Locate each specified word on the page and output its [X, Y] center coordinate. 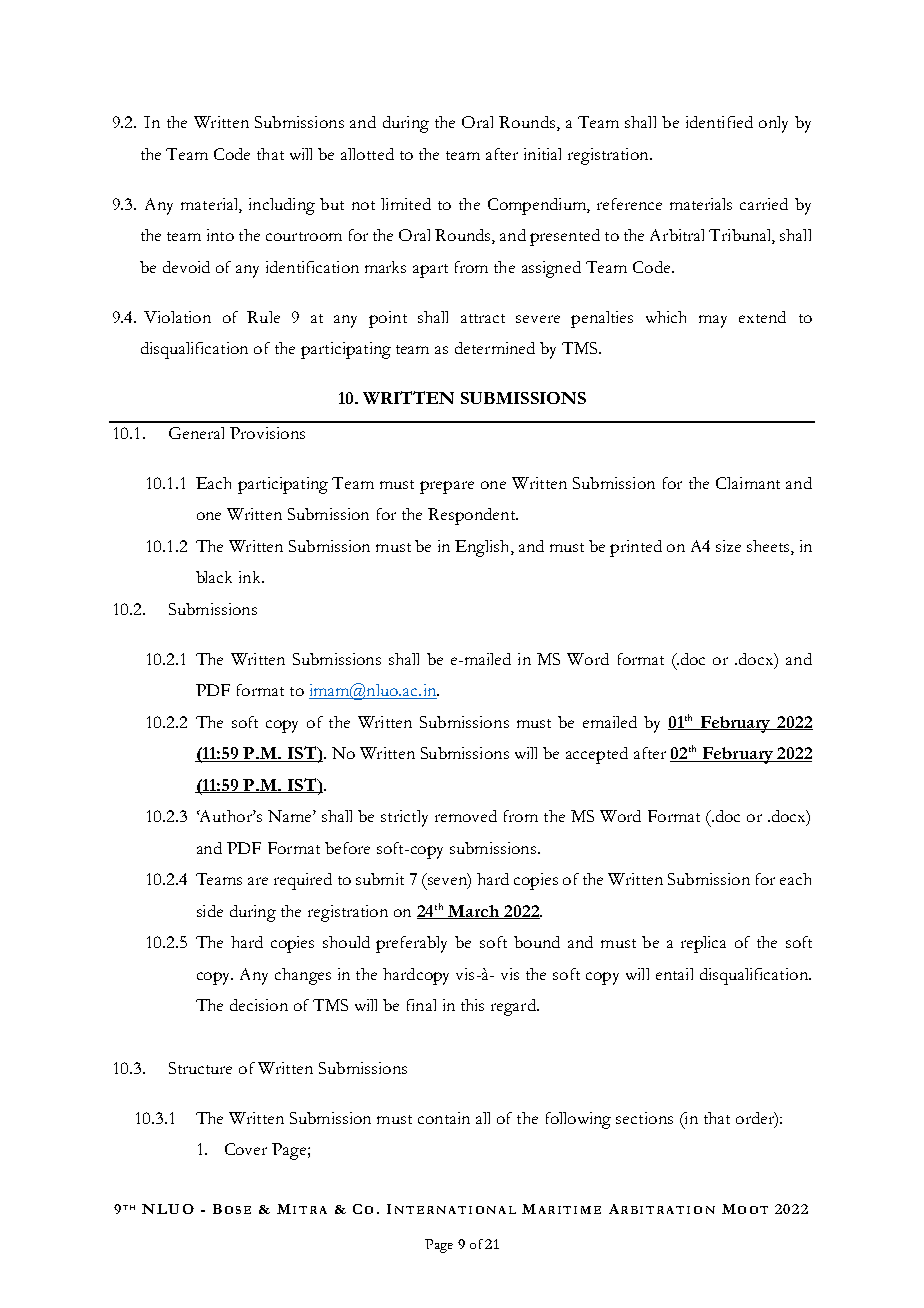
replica [703, 944]
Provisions [267, 433]
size [728, 546]
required [303, 881]
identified [719, 122]
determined [495, 348]
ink [251, 577]
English [483, 548]
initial [542, 154]
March [474, 912]
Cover [246, 1149]
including [282, 206]
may [713, 321]
